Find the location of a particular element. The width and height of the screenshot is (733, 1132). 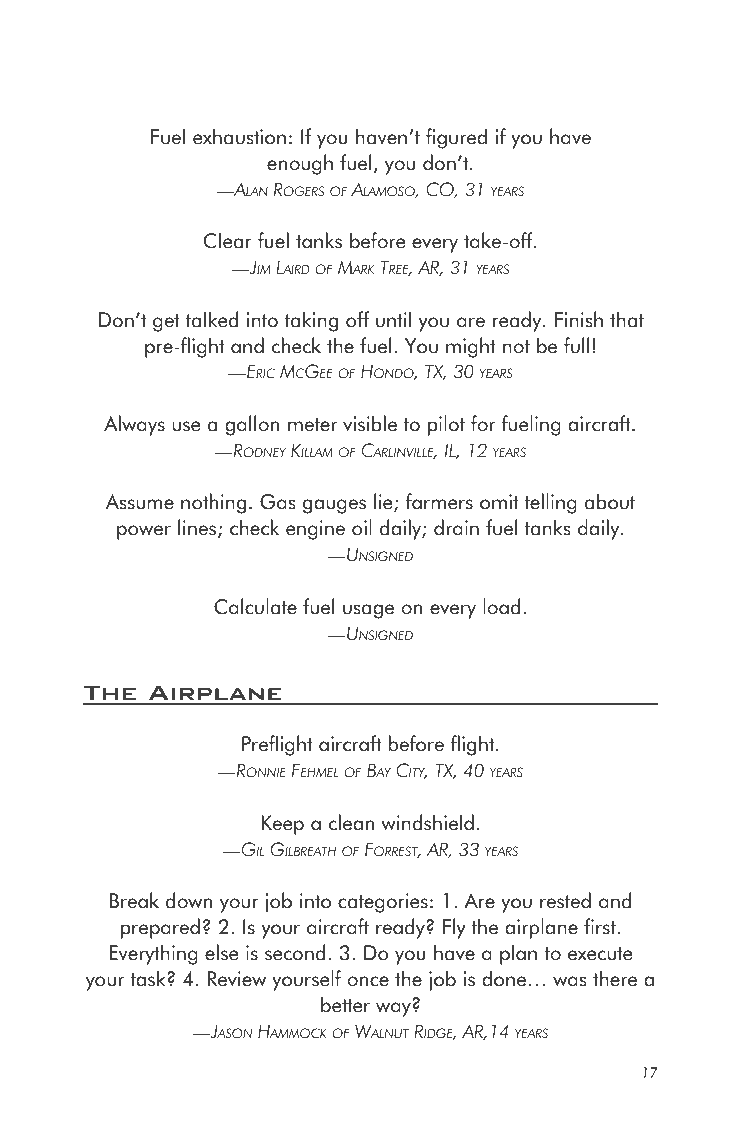

exhaustion is located at coordinates (239, 136).
